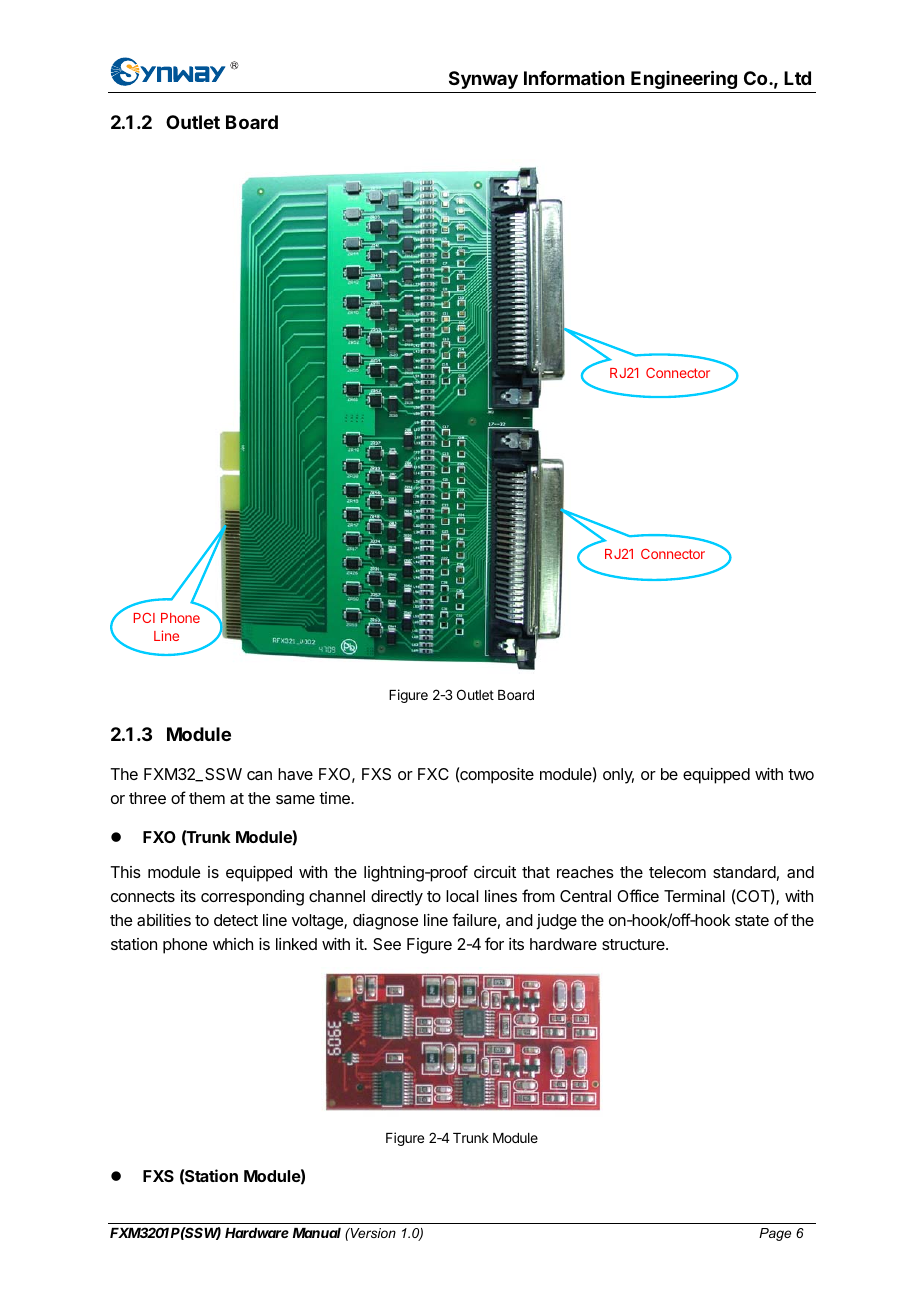 The width and height of the page is (924, 1308). I want to click on Information, so click(574, 78).
